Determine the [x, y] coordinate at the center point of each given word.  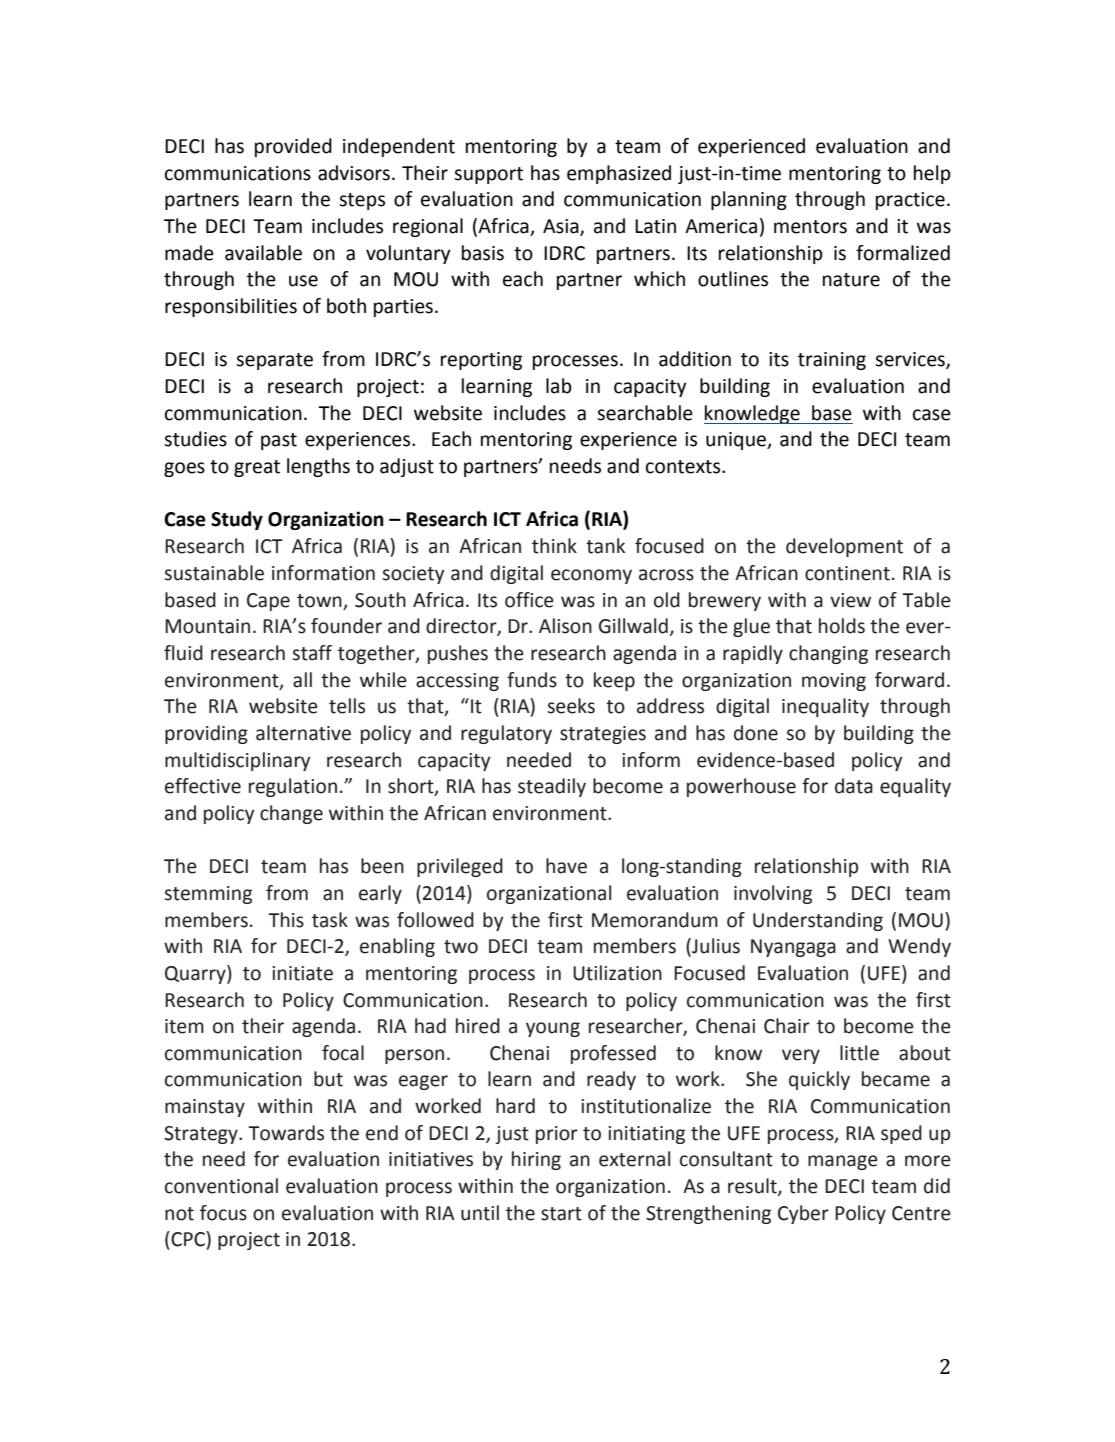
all [302, 680]
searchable [645, 413]
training [832, 361]
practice [910, 201]
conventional [221, 1186]
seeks [571, 706]
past [279, 441]
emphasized [619, 174]
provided [293, 147]
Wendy [919, 947]
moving [834, 682]
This [286, 920]
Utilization [617, 973]
